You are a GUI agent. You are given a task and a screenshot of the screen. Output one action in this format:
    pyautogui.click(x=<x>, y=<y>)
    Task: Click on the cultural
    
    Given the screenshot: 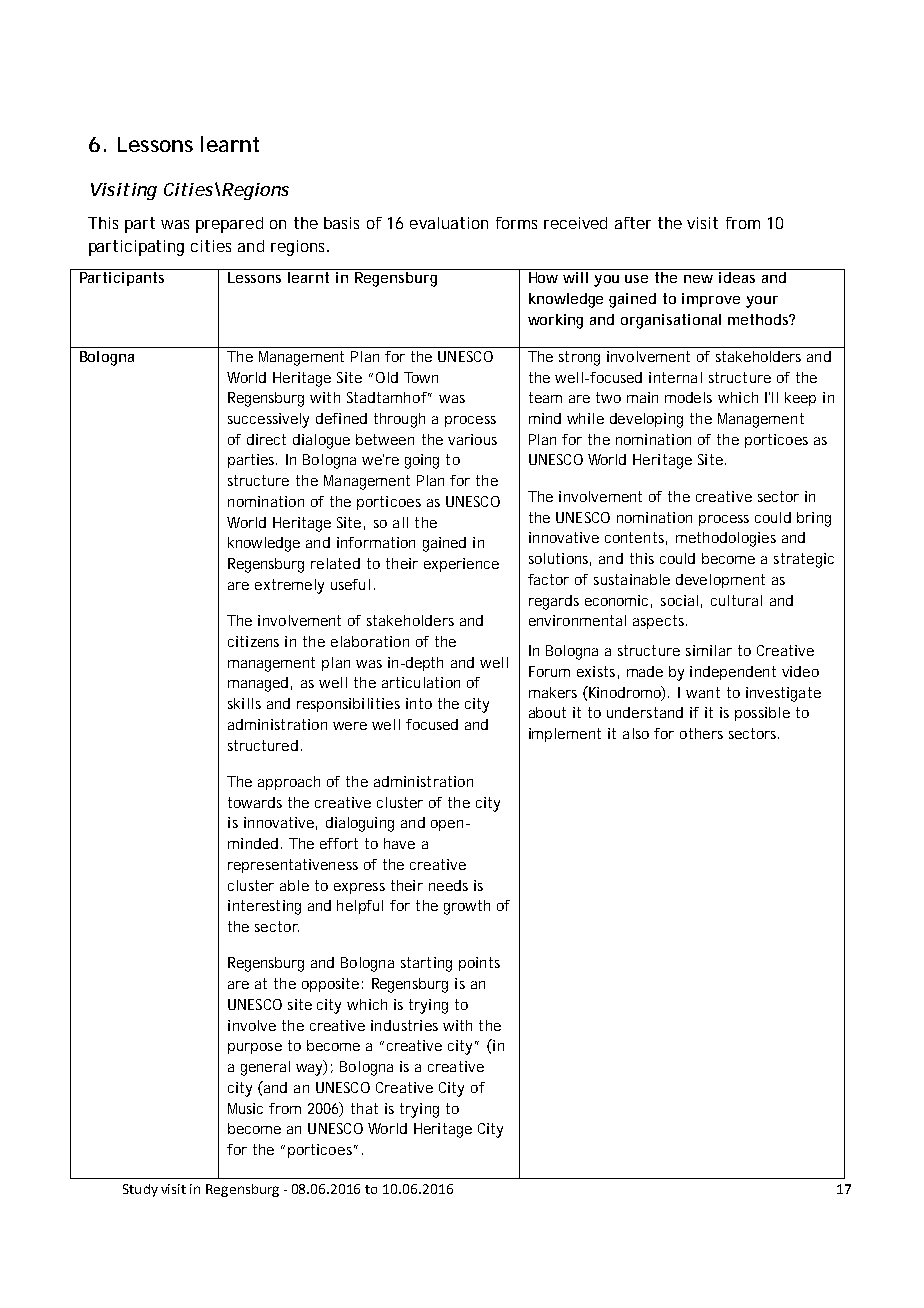 What is the action you would take?
    pyautogui.click(x=736, y=600)
